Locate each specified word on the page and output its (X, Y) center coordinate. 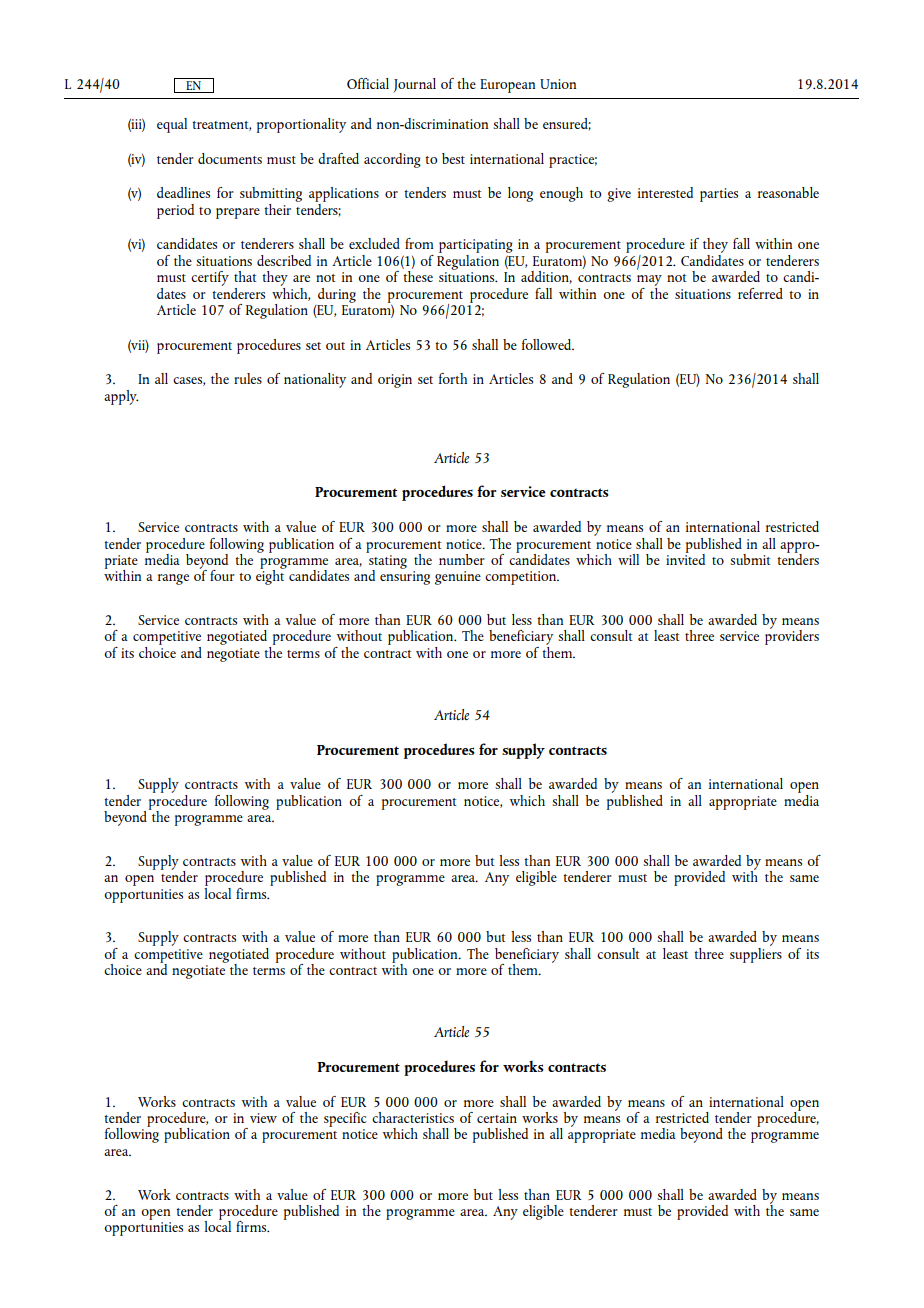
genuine (458, 578)
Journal (414, 85)
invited (685, 558)
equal (172, 125)
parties (719, 195)
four (222, 575)
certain (497, 1118)
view (263, 1118)
